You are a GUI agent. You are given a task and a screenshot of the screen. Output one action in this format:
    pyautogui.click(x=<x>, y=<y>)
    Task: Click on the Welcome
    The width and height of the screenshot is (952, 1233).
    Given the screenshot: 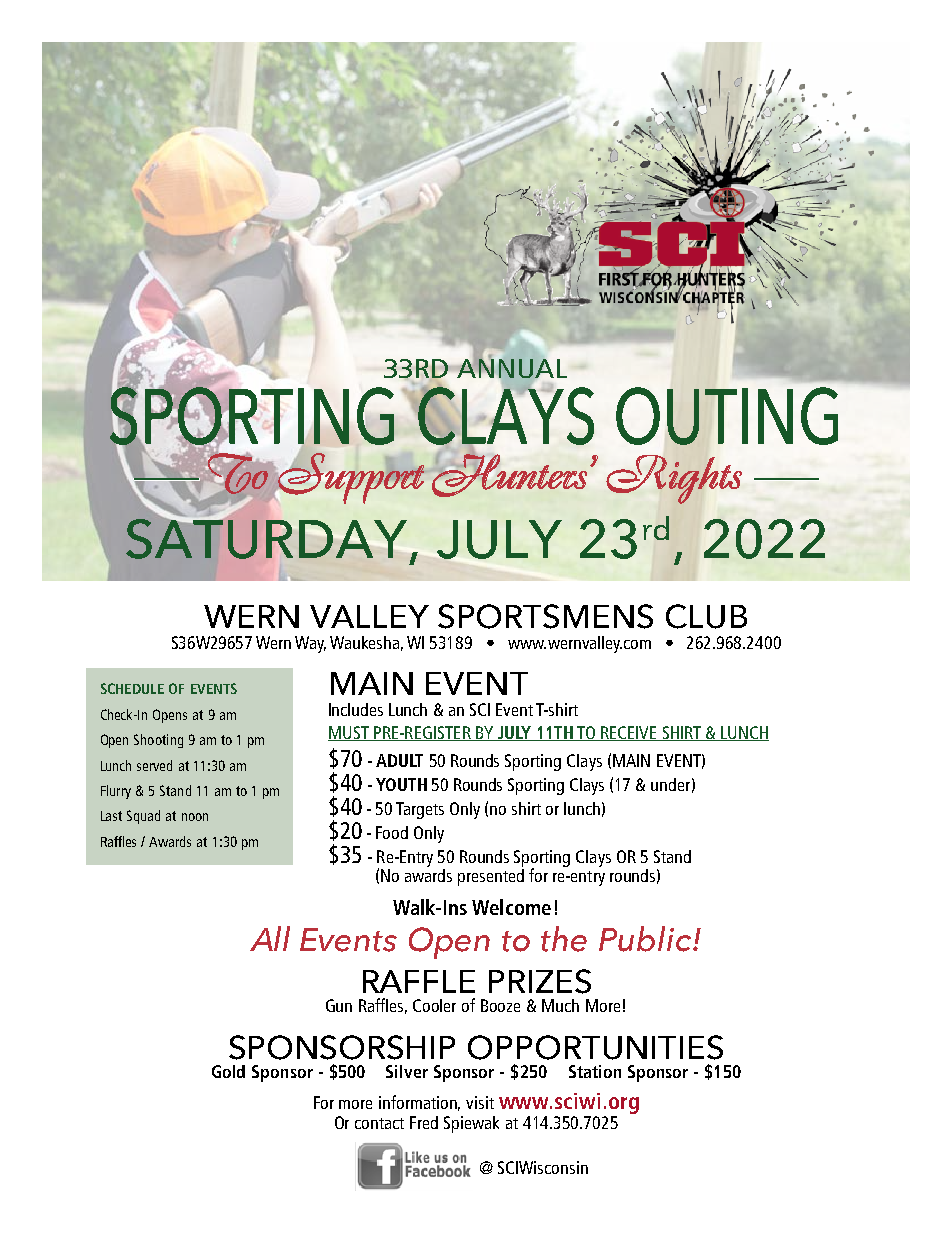 What is the action you would take?
    pyautogui.click(x=511, y=907)
